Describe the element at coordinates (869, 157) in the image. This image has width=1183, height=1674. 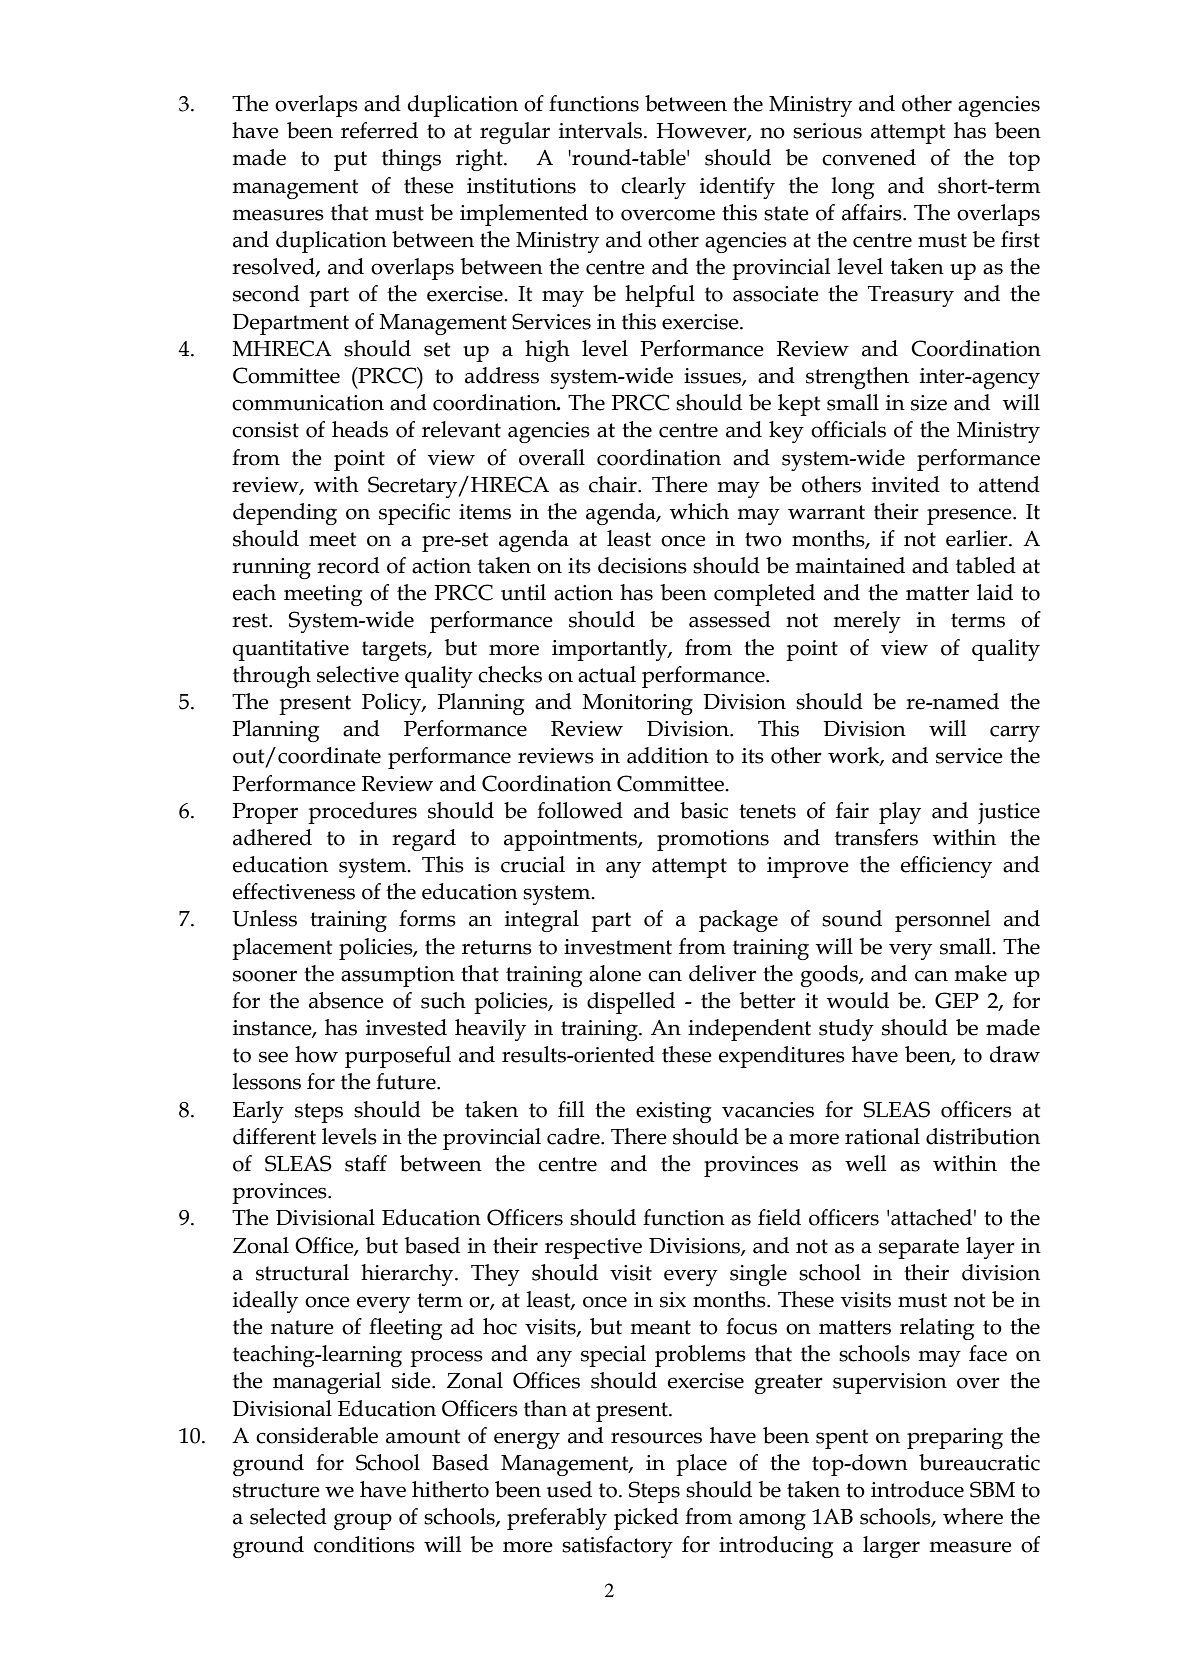
I see `convened` at that location.
